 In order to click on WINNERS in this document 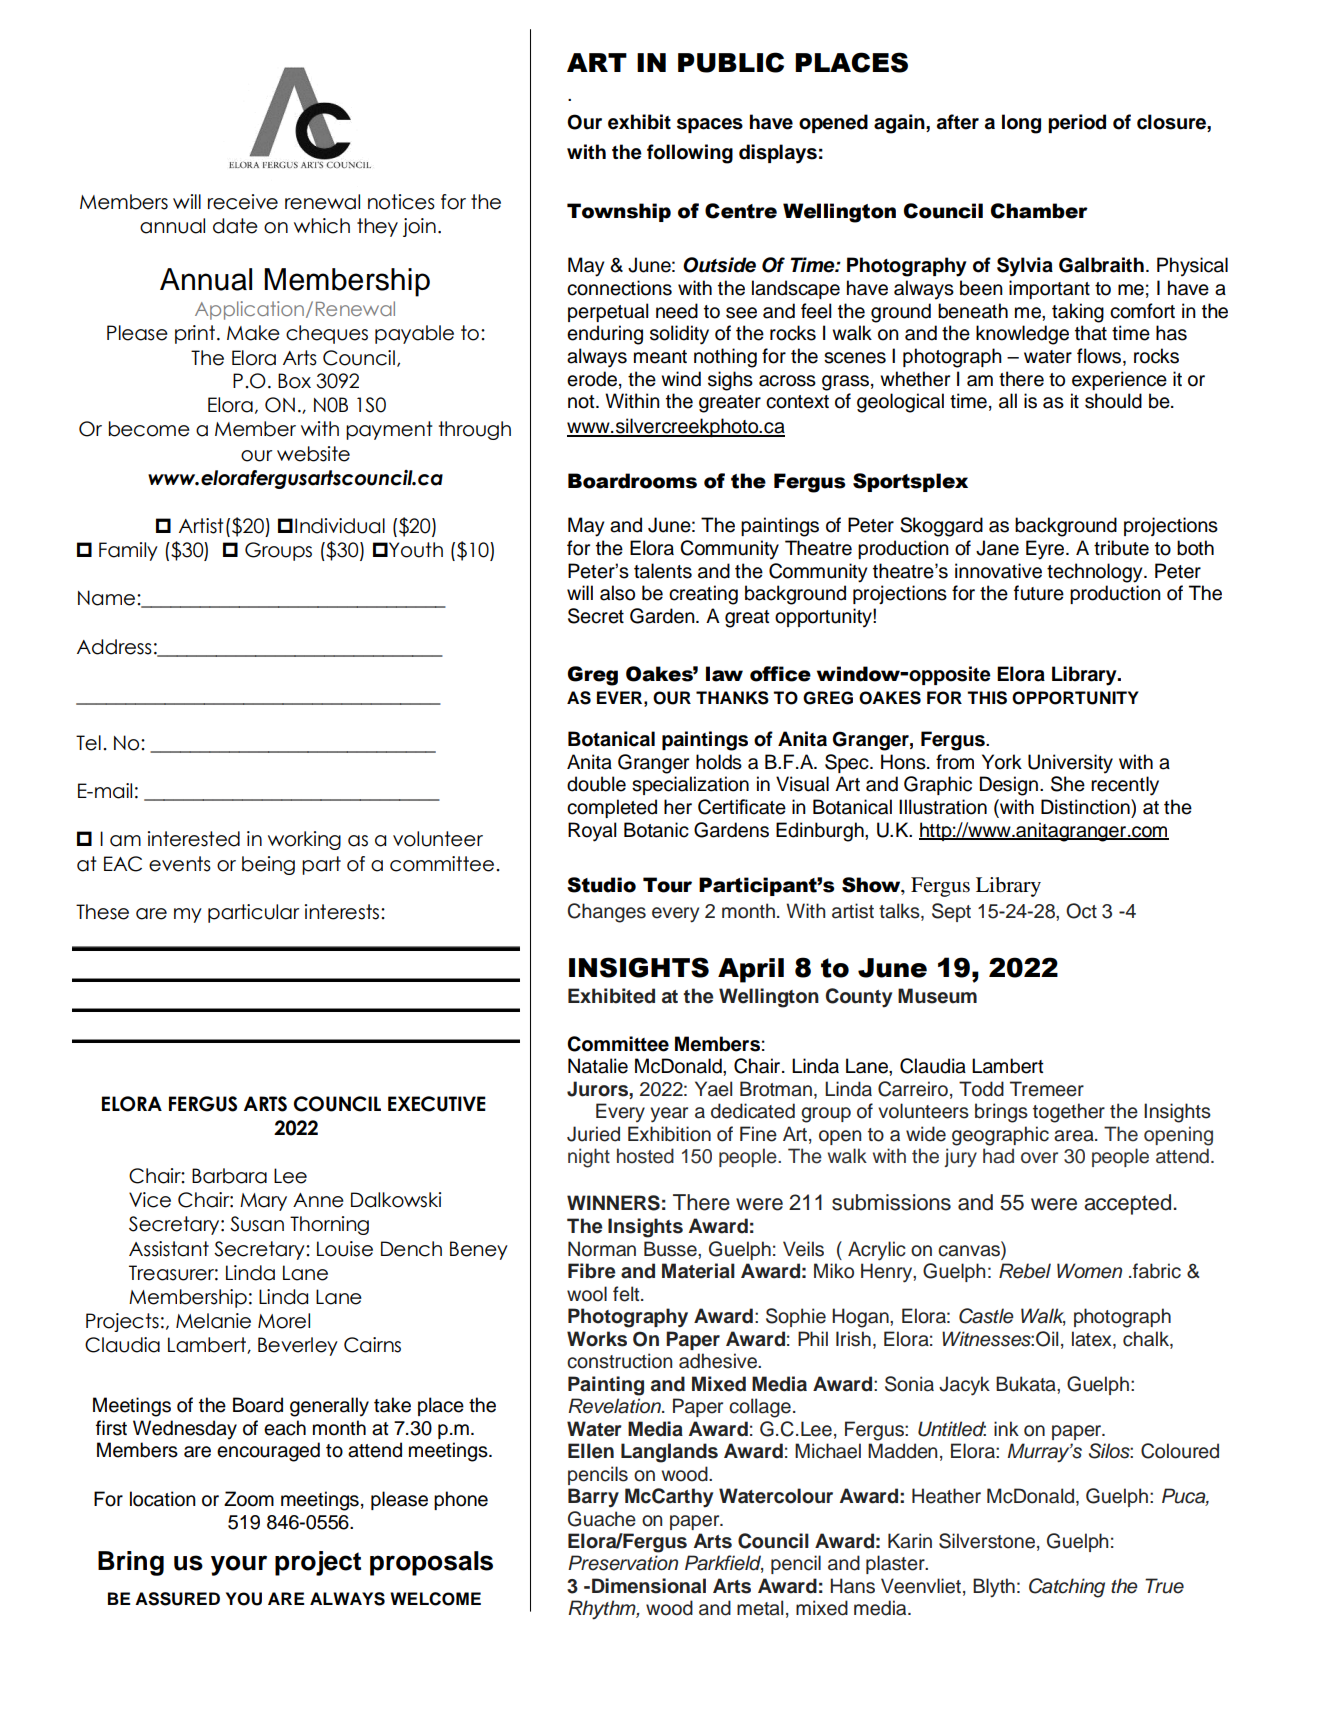, I will do `click(613, 1203)`.
